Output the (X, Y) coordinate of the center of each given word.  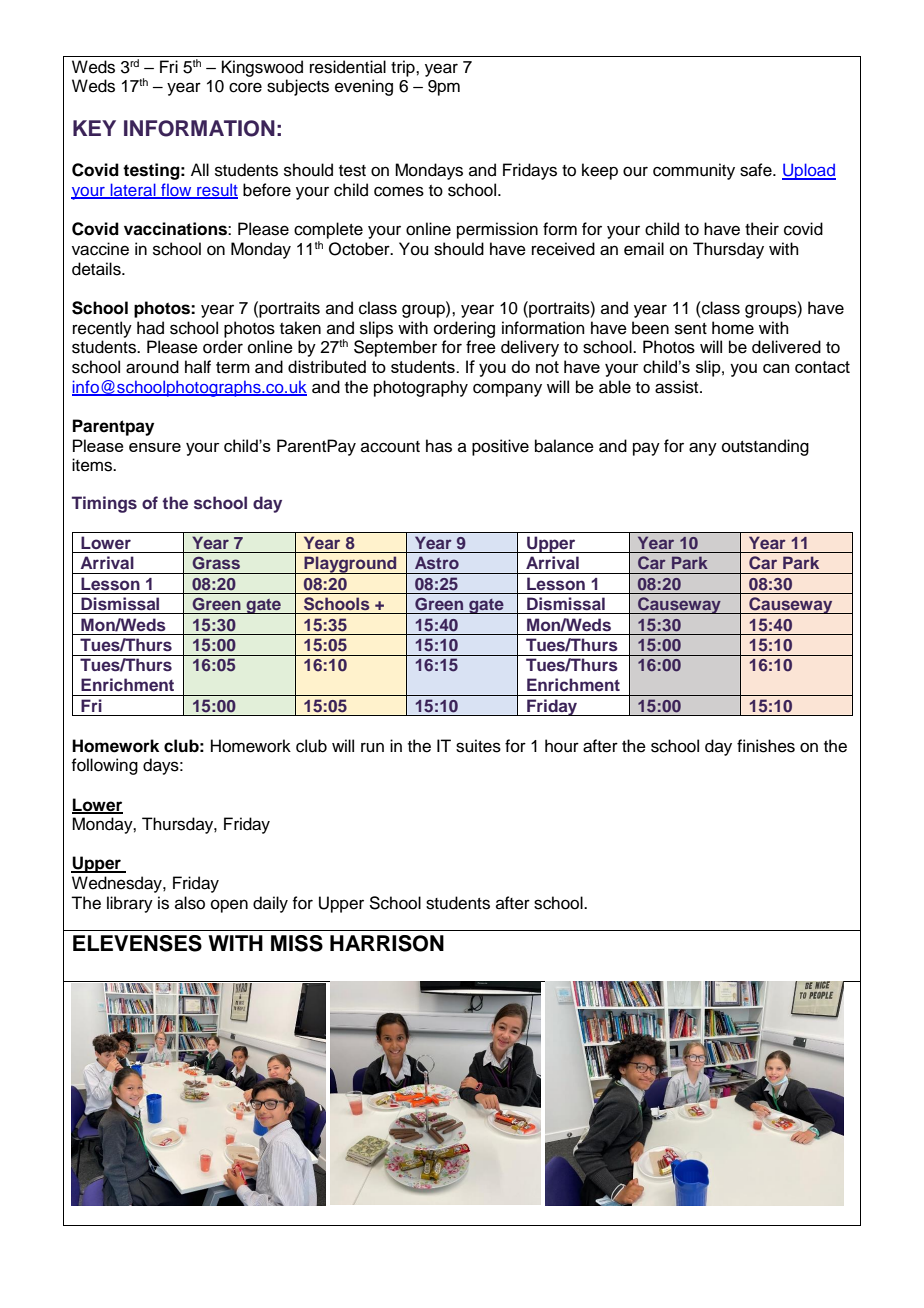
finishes (766, 746)
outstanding (765, 447)
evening (364, 87)
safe (757, 170)
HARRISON (387, 943)
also (190, 903)
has (439, 446)
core (245, 87)
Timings (104, 504)
